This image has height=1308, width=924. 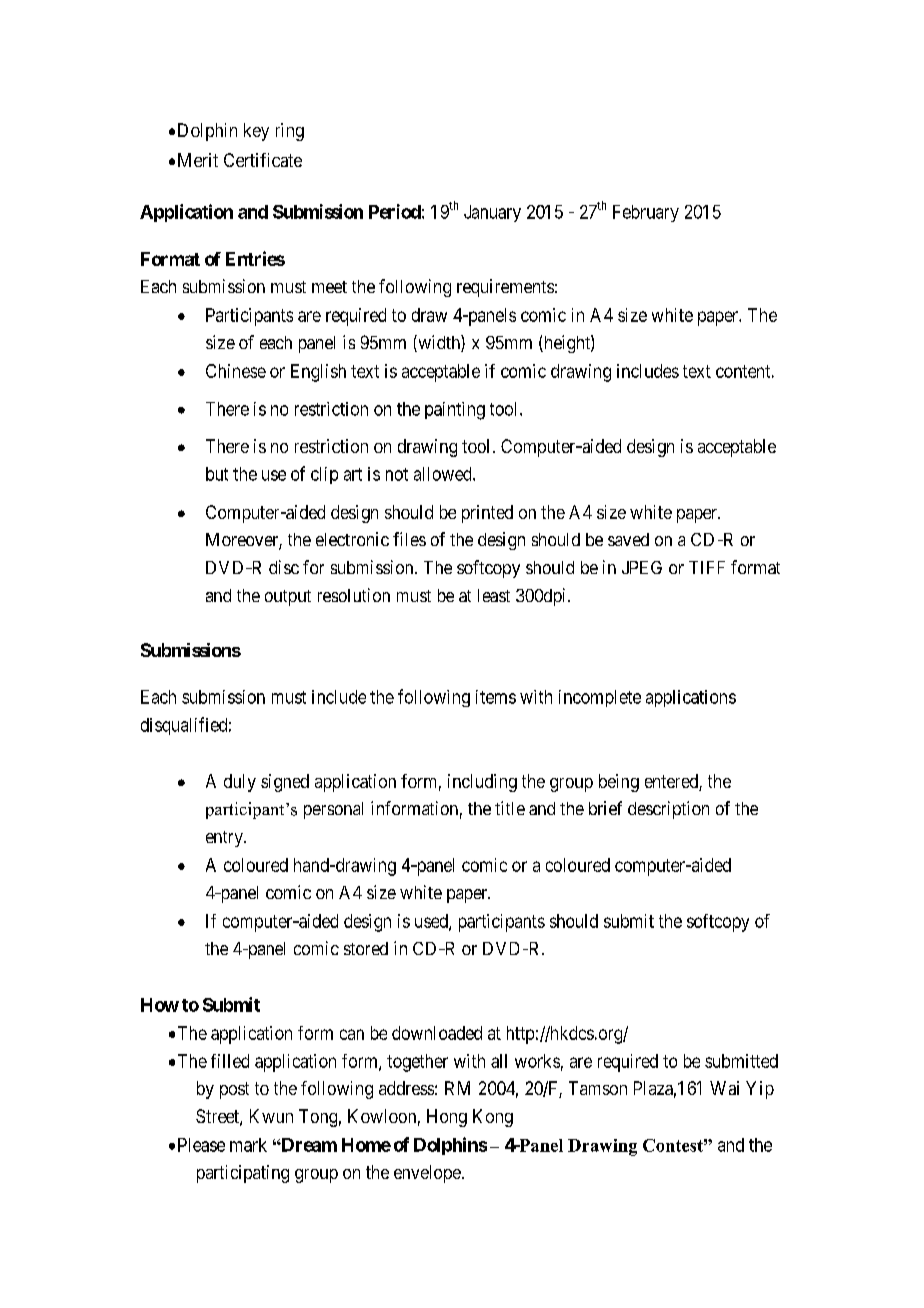 What do you see at coordinates (455, 411) in the image?
I see `painting` at bounding box center [455, 411].
